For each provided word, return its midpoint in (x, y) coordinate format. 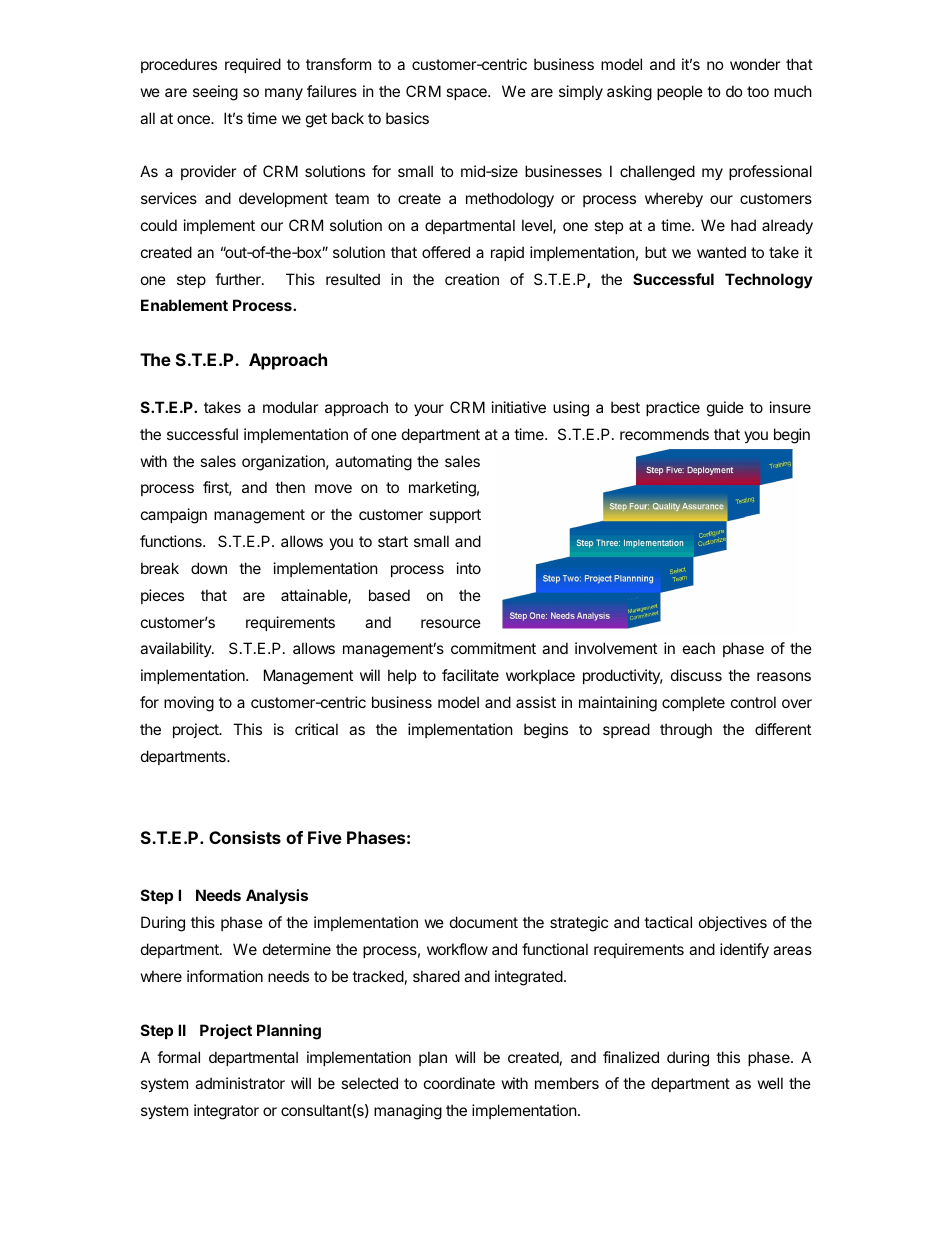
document (484, 922)
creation (472, 279)
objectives (733, 923)
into (469, 568)
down (209, 568)
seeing (215, 93)
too (758, 91)
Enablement (184, 305)
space (467, 94)
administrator (240, 1083)
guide (725, 409)
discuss (696, 675)
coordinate (459, 1083)
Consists (245, 837)
